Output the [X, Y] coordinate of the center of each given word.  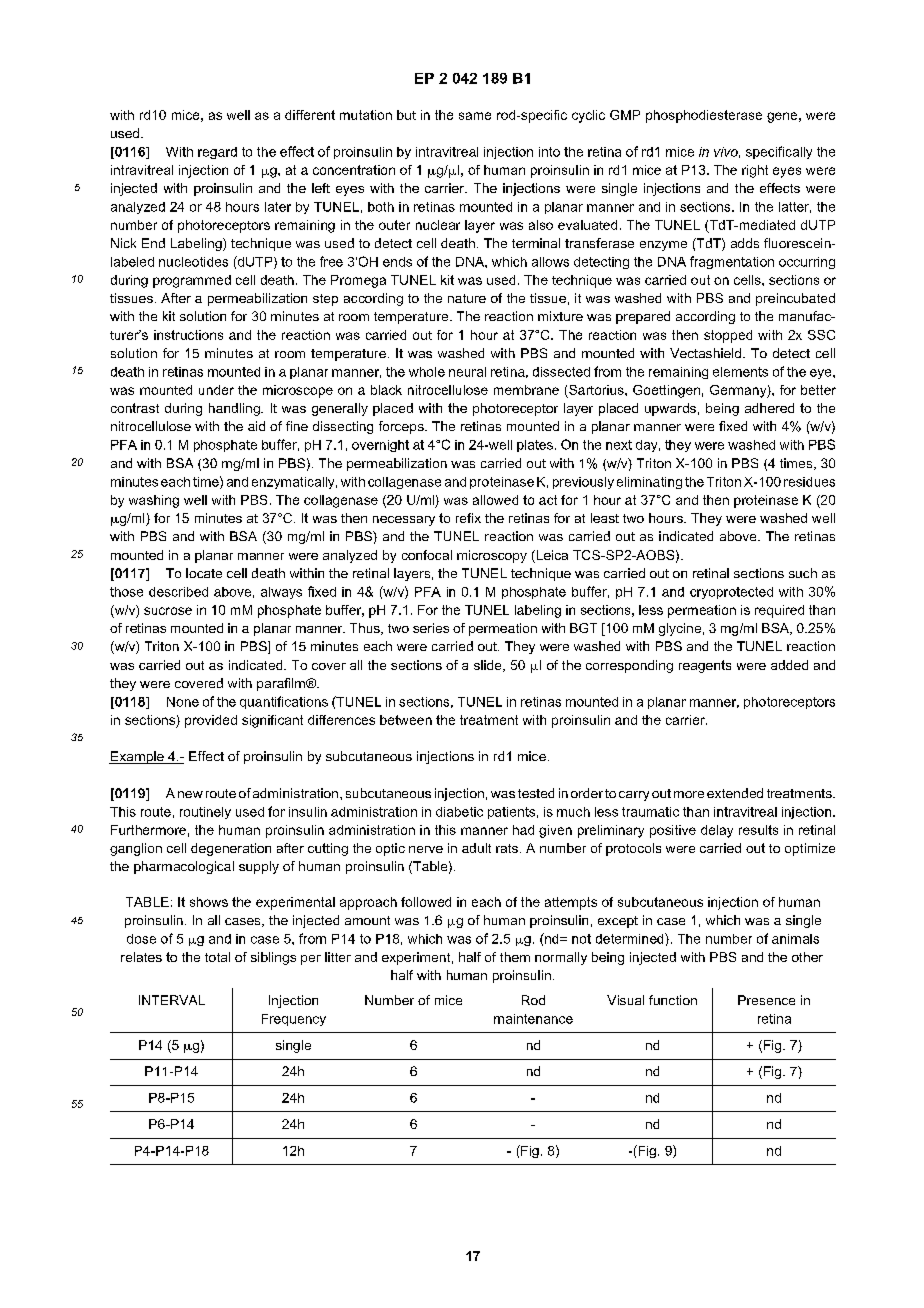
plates [535, 446]
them [515, 957]
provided [211, 721]
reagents [705, 666]
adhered [769, 408]
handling [235, 409]
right [755, 171]
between [406, 720]
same [475, 116]
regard [217, 153]
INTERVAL [172, 1000]
